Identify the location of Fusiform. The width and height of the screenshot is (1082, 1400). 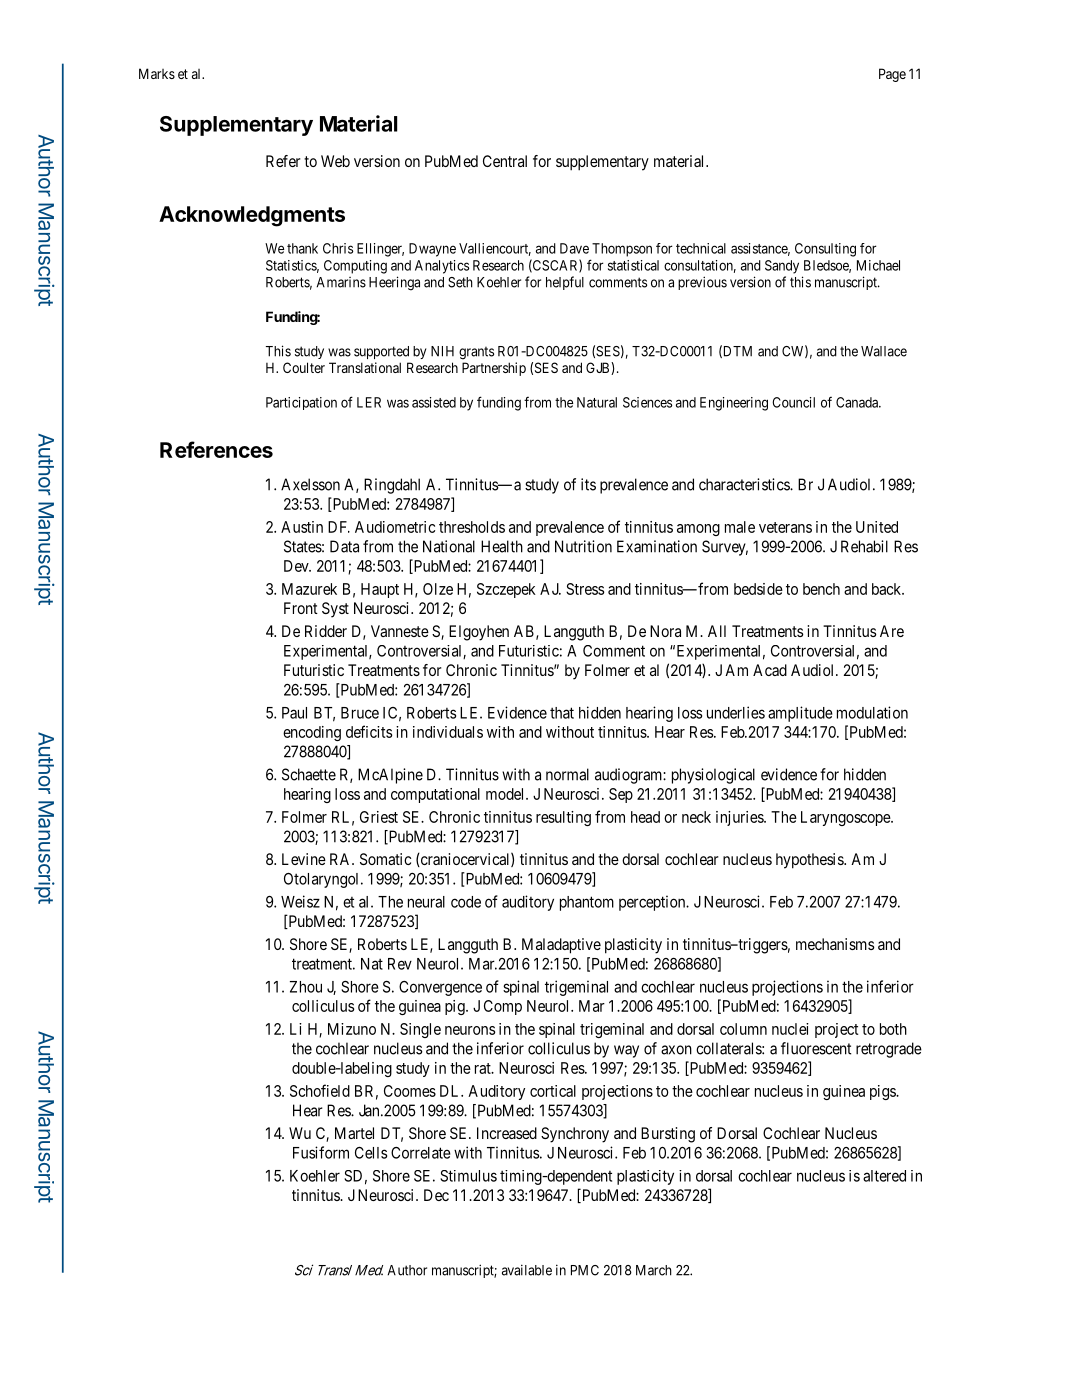
(321, 1152).
